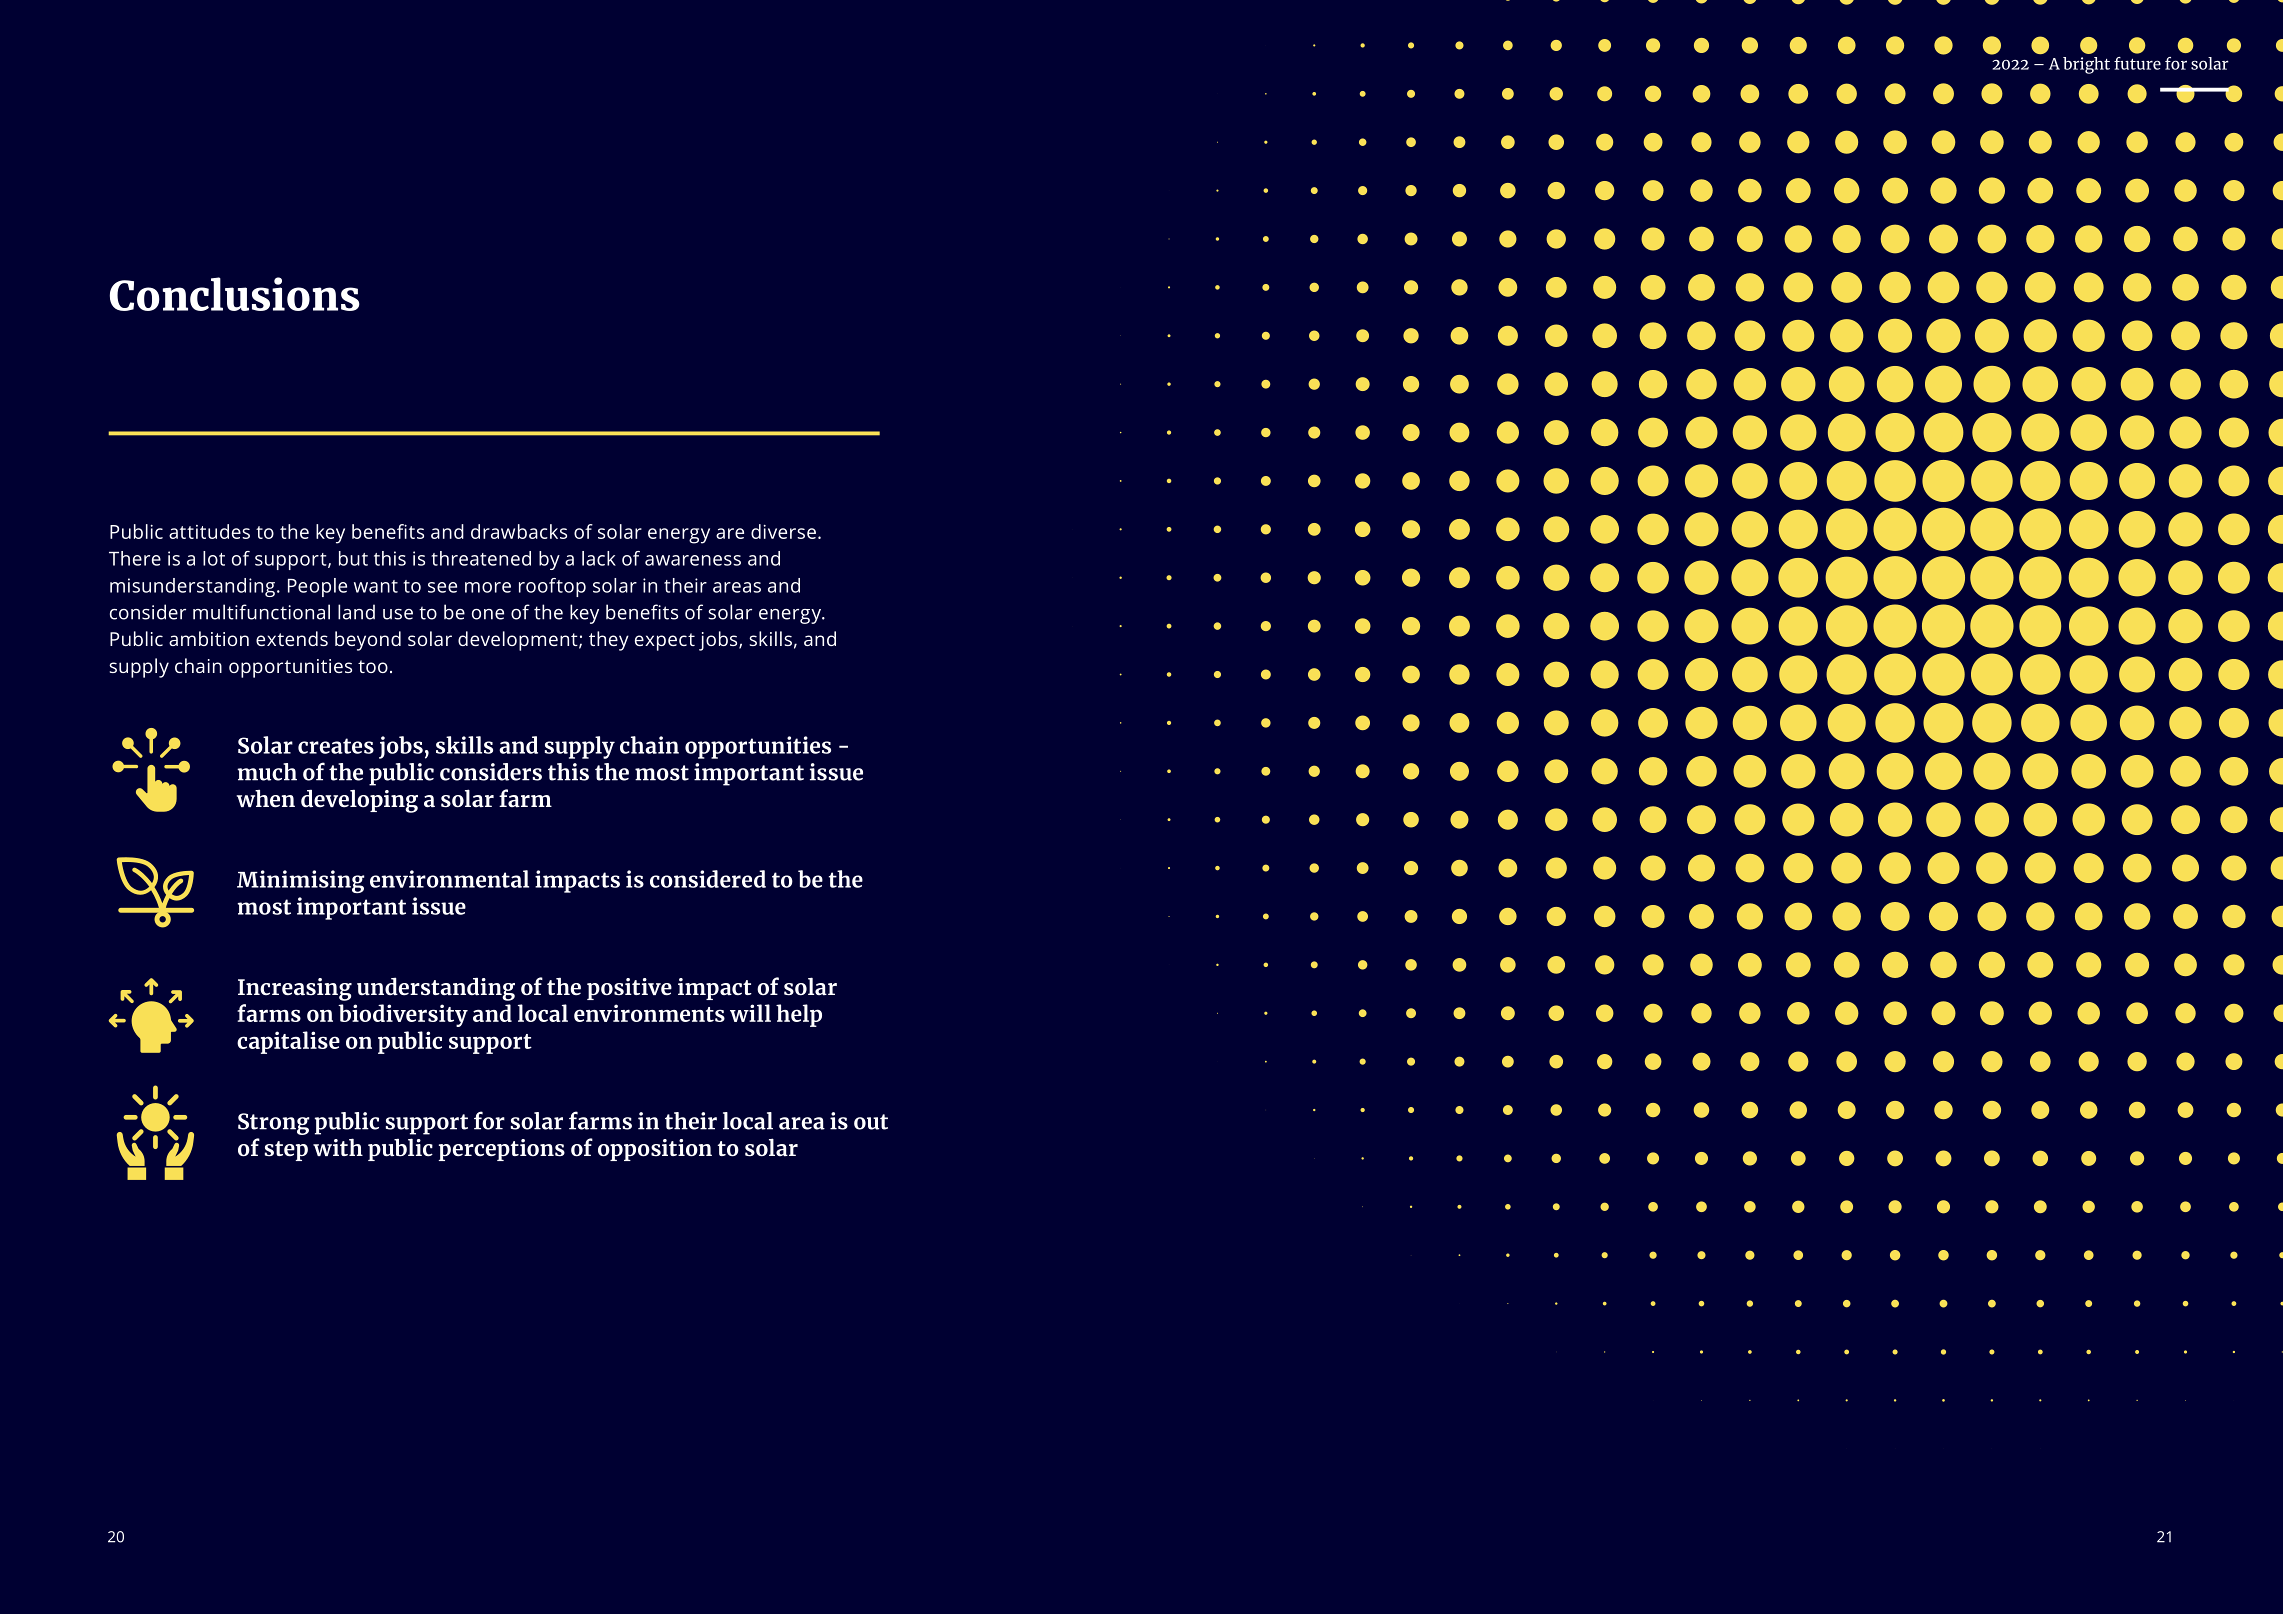 Image resolution: width=2283 pixels, height=1614 pixels. What do you see at coordinates (871, 1122) in the image?
I see `out` at bounding box center [871, 1122].
